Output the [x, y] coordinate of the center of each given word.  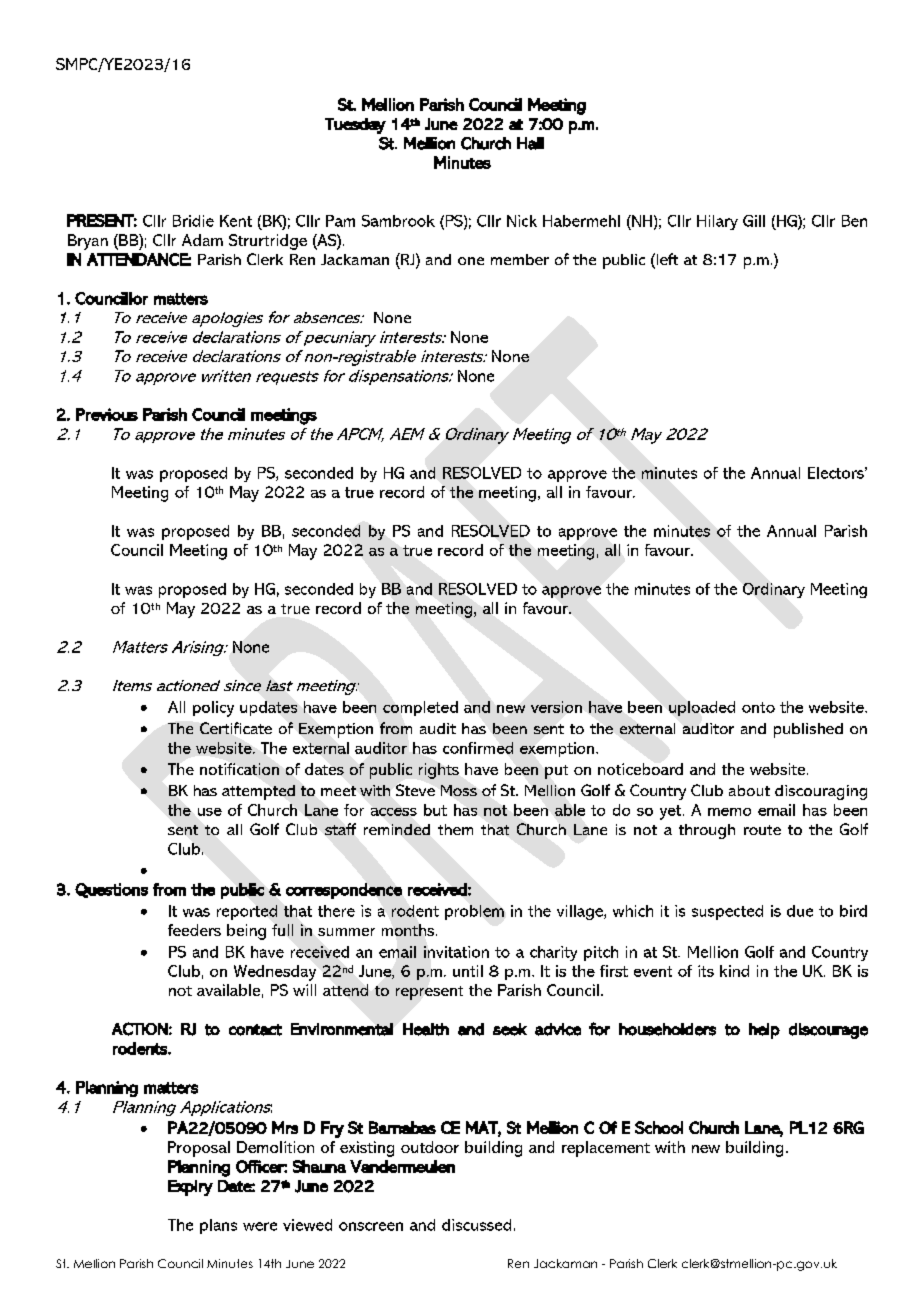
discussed [476, 1225]
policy [213, 709]
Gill [754, 221]
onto [758, 707]
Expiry [190, 1188]
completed [420, 708]
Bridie [193, 221]
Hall [530, 143]
